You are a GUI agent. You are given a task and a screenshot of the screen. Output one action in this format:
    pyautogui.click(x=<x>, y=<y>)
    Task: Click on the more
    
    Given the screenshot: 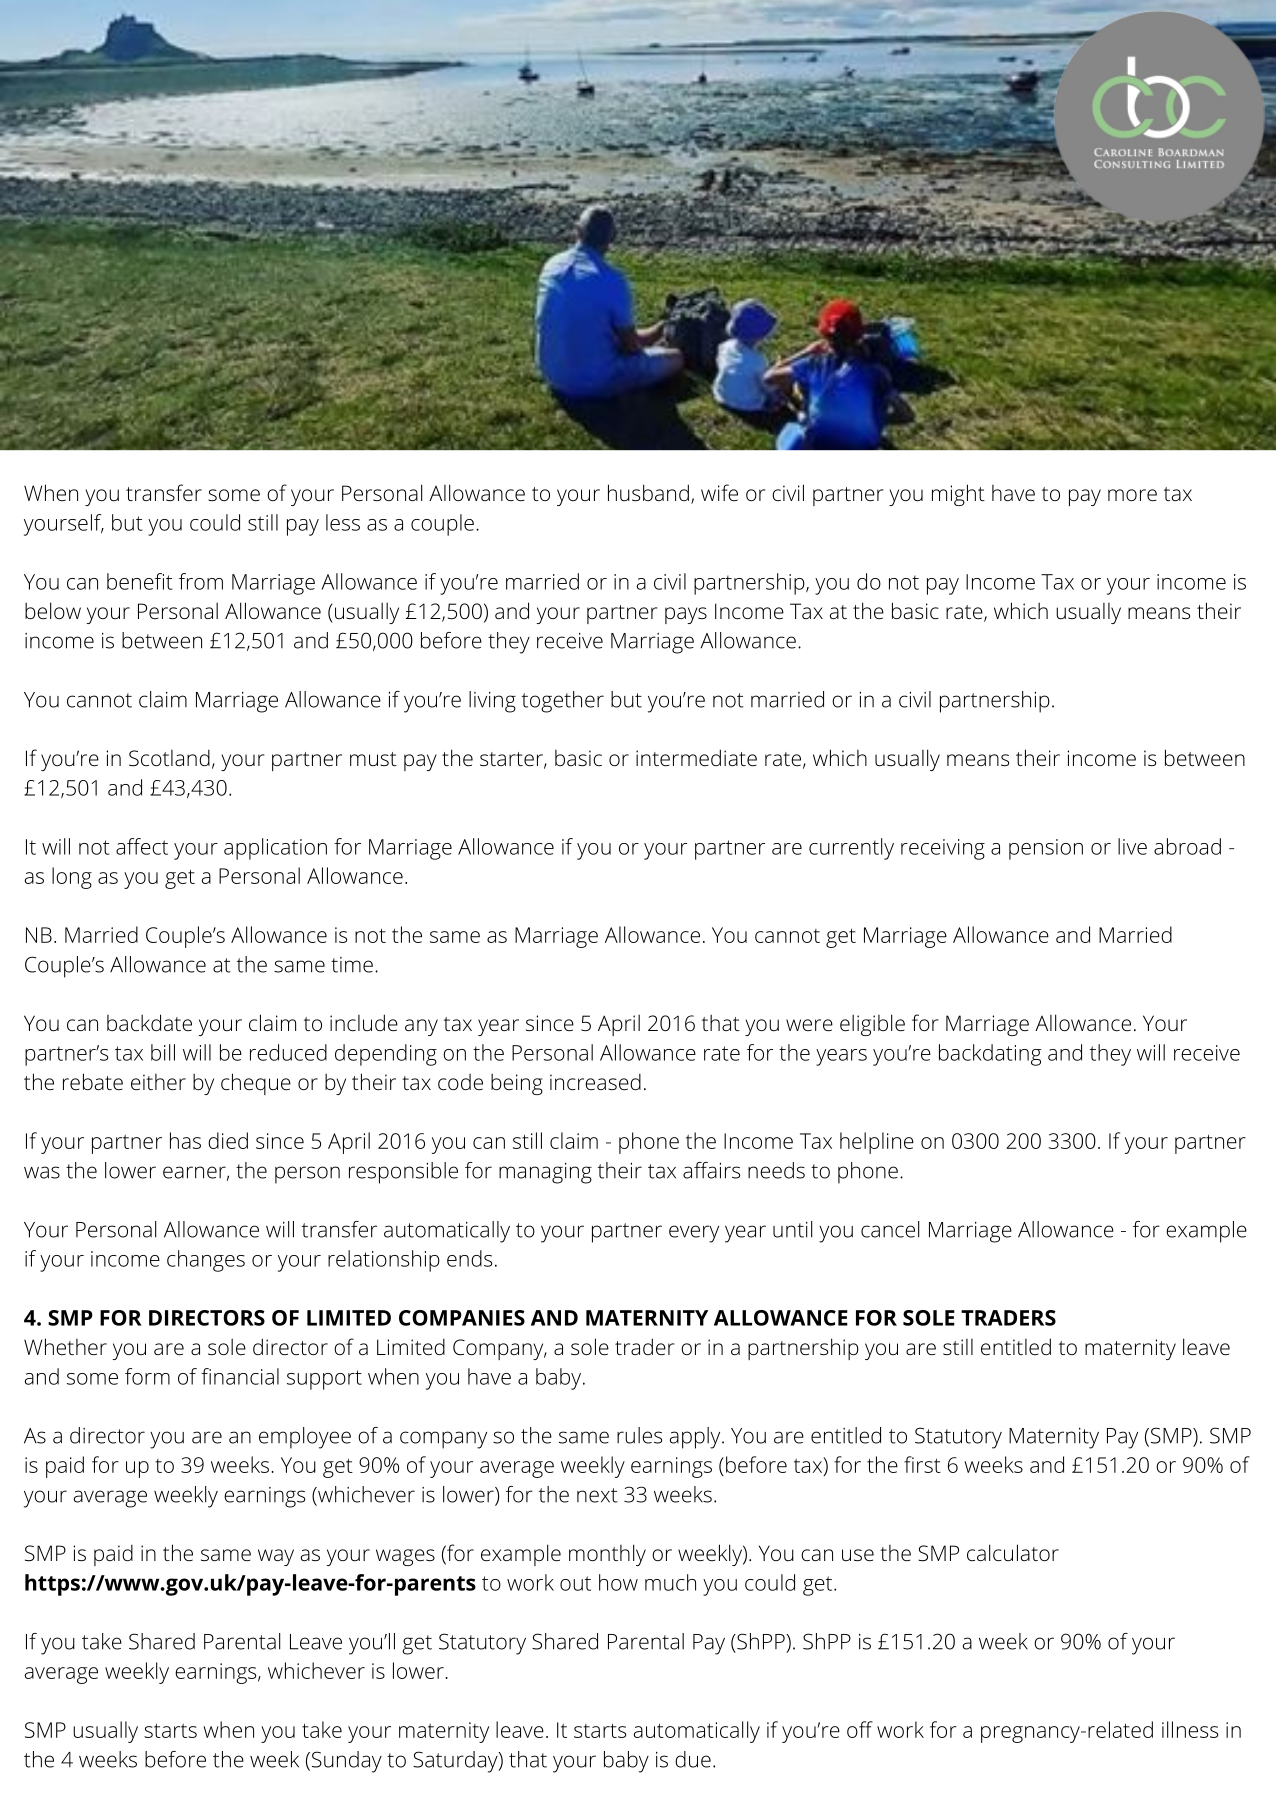 What is the action you would take?
    pyautogui.click(x=1132, y=495)
